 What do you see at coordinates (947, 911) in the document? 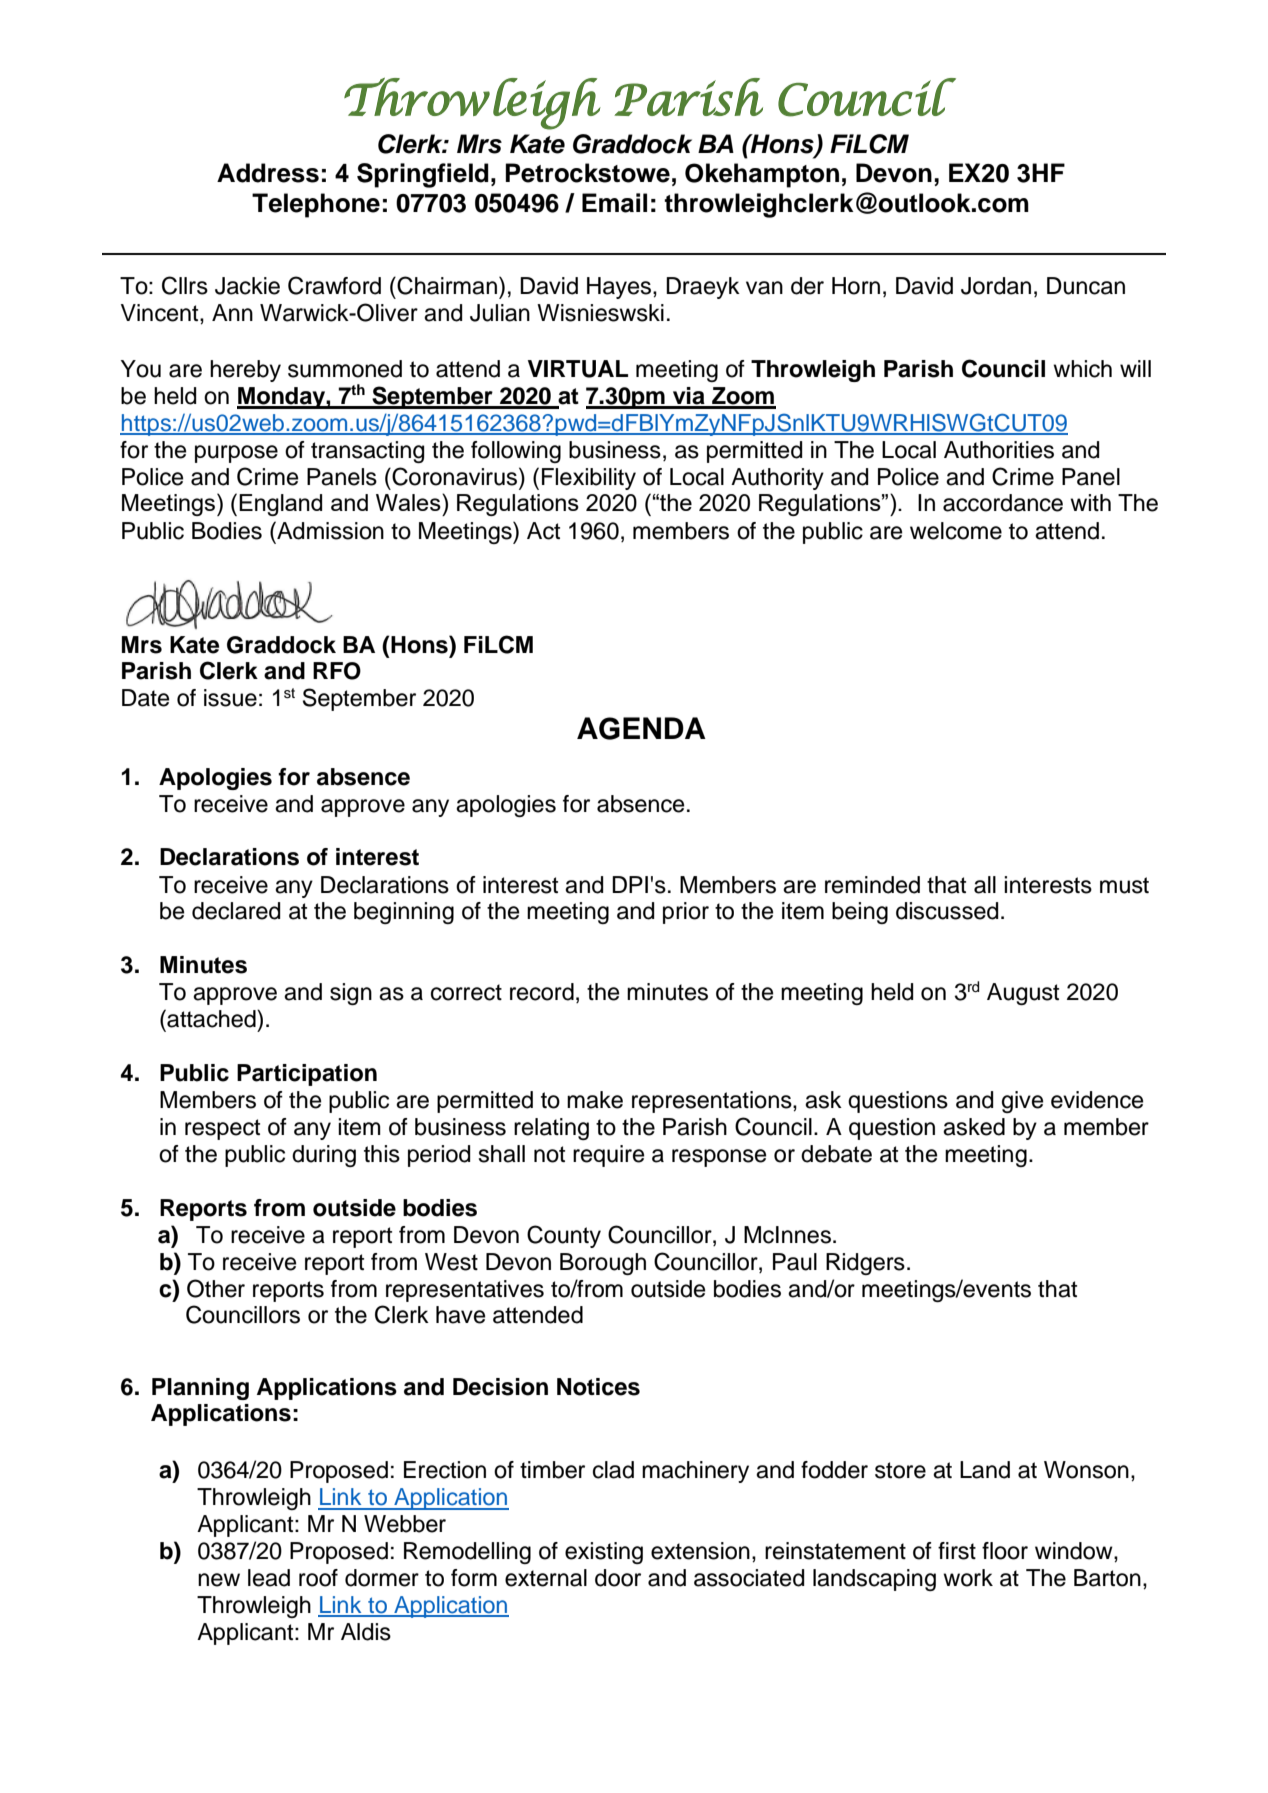
I see `discussed` at bounding box center [947, 911].
